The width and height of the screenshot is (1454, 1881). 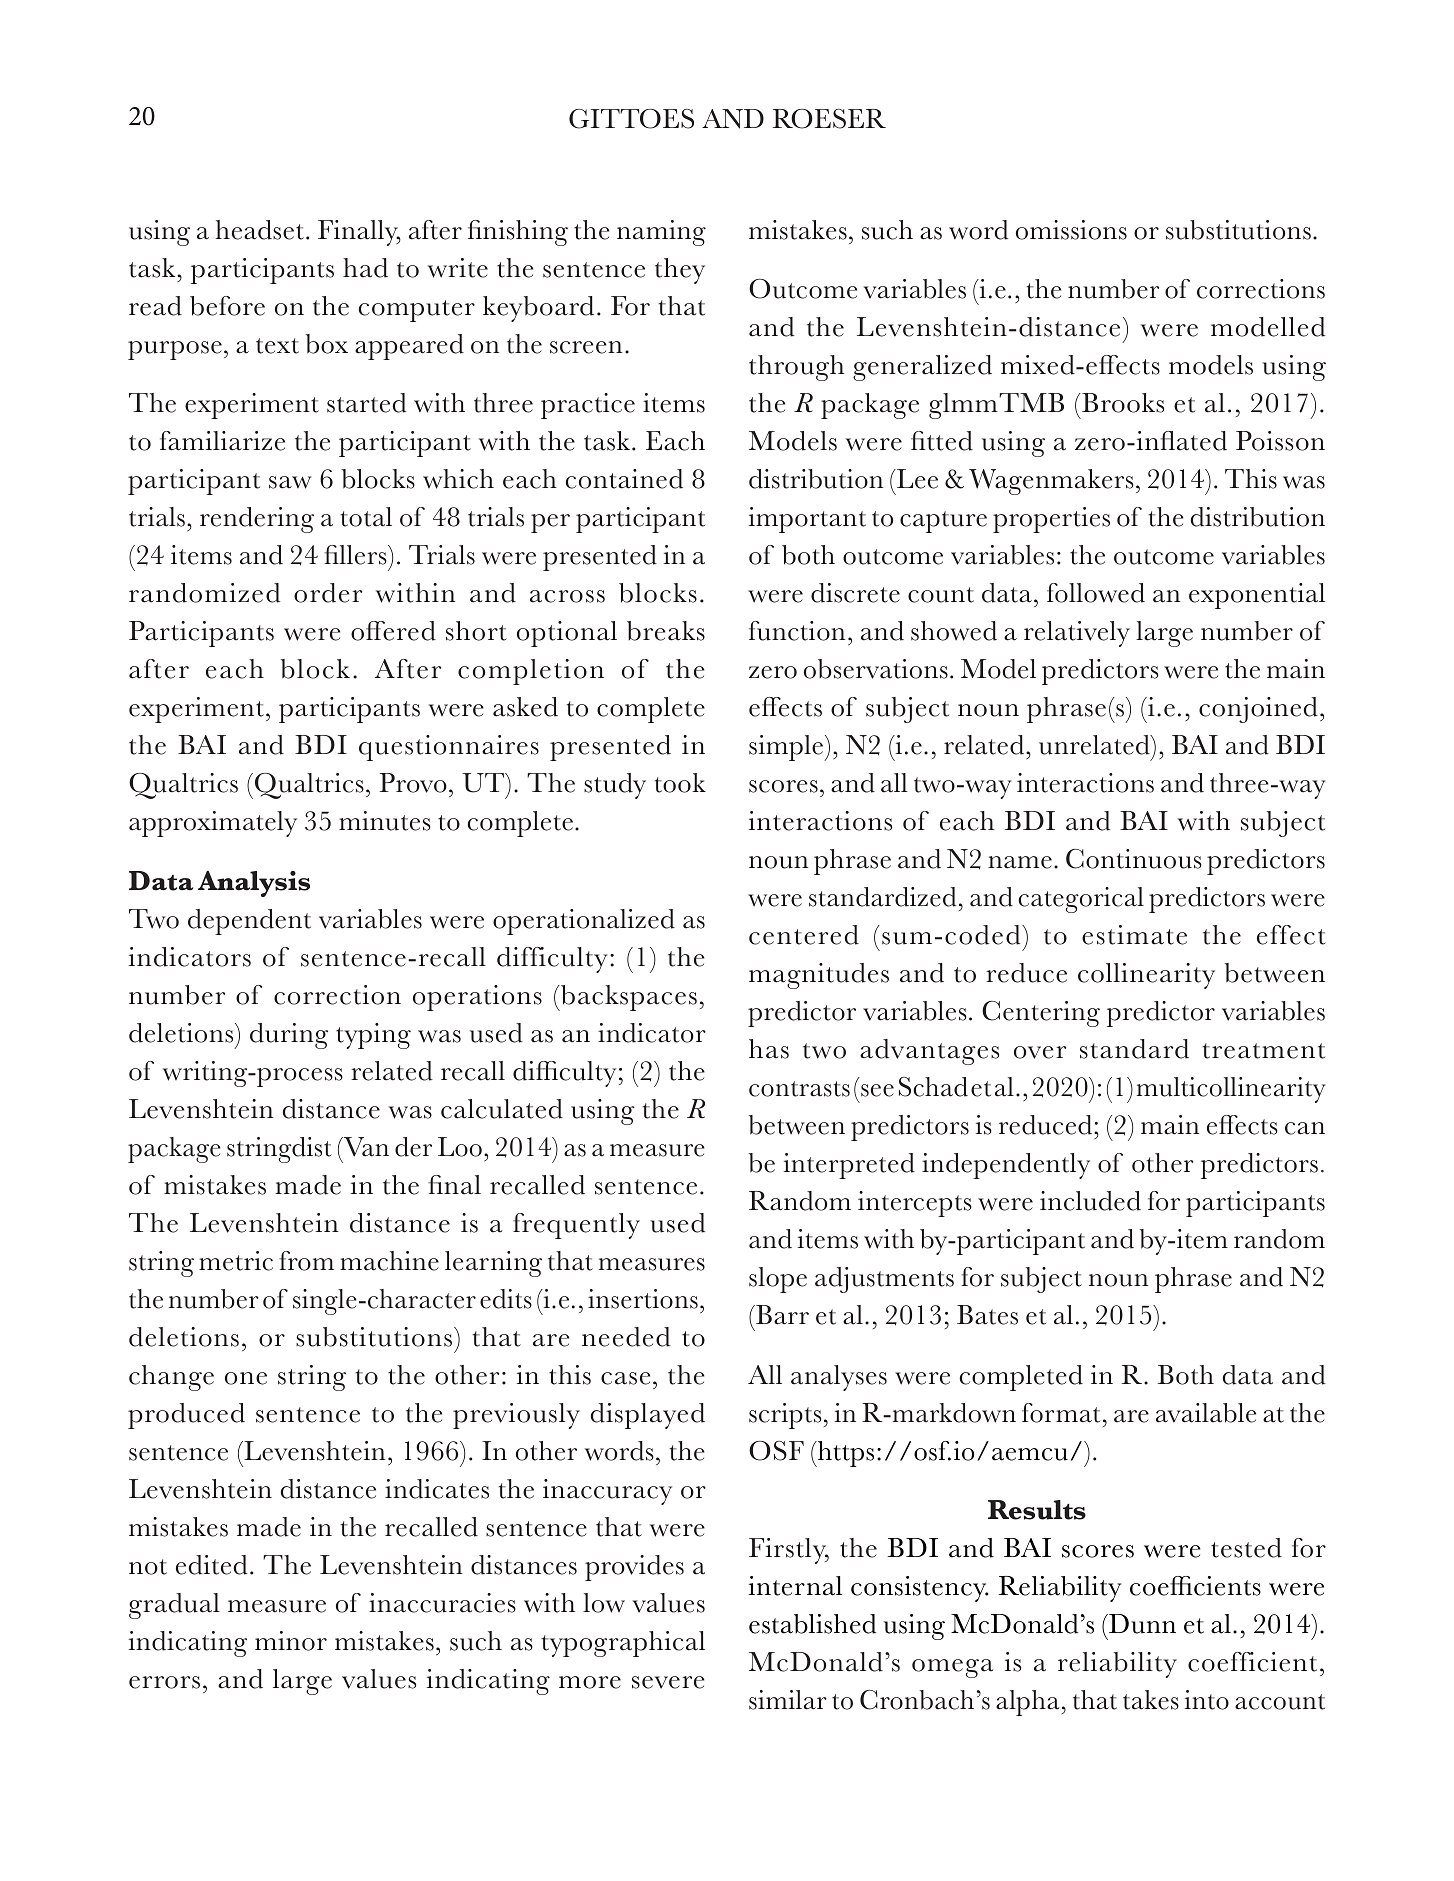 I want to click on estimate, so click(x=1134, y=935).
